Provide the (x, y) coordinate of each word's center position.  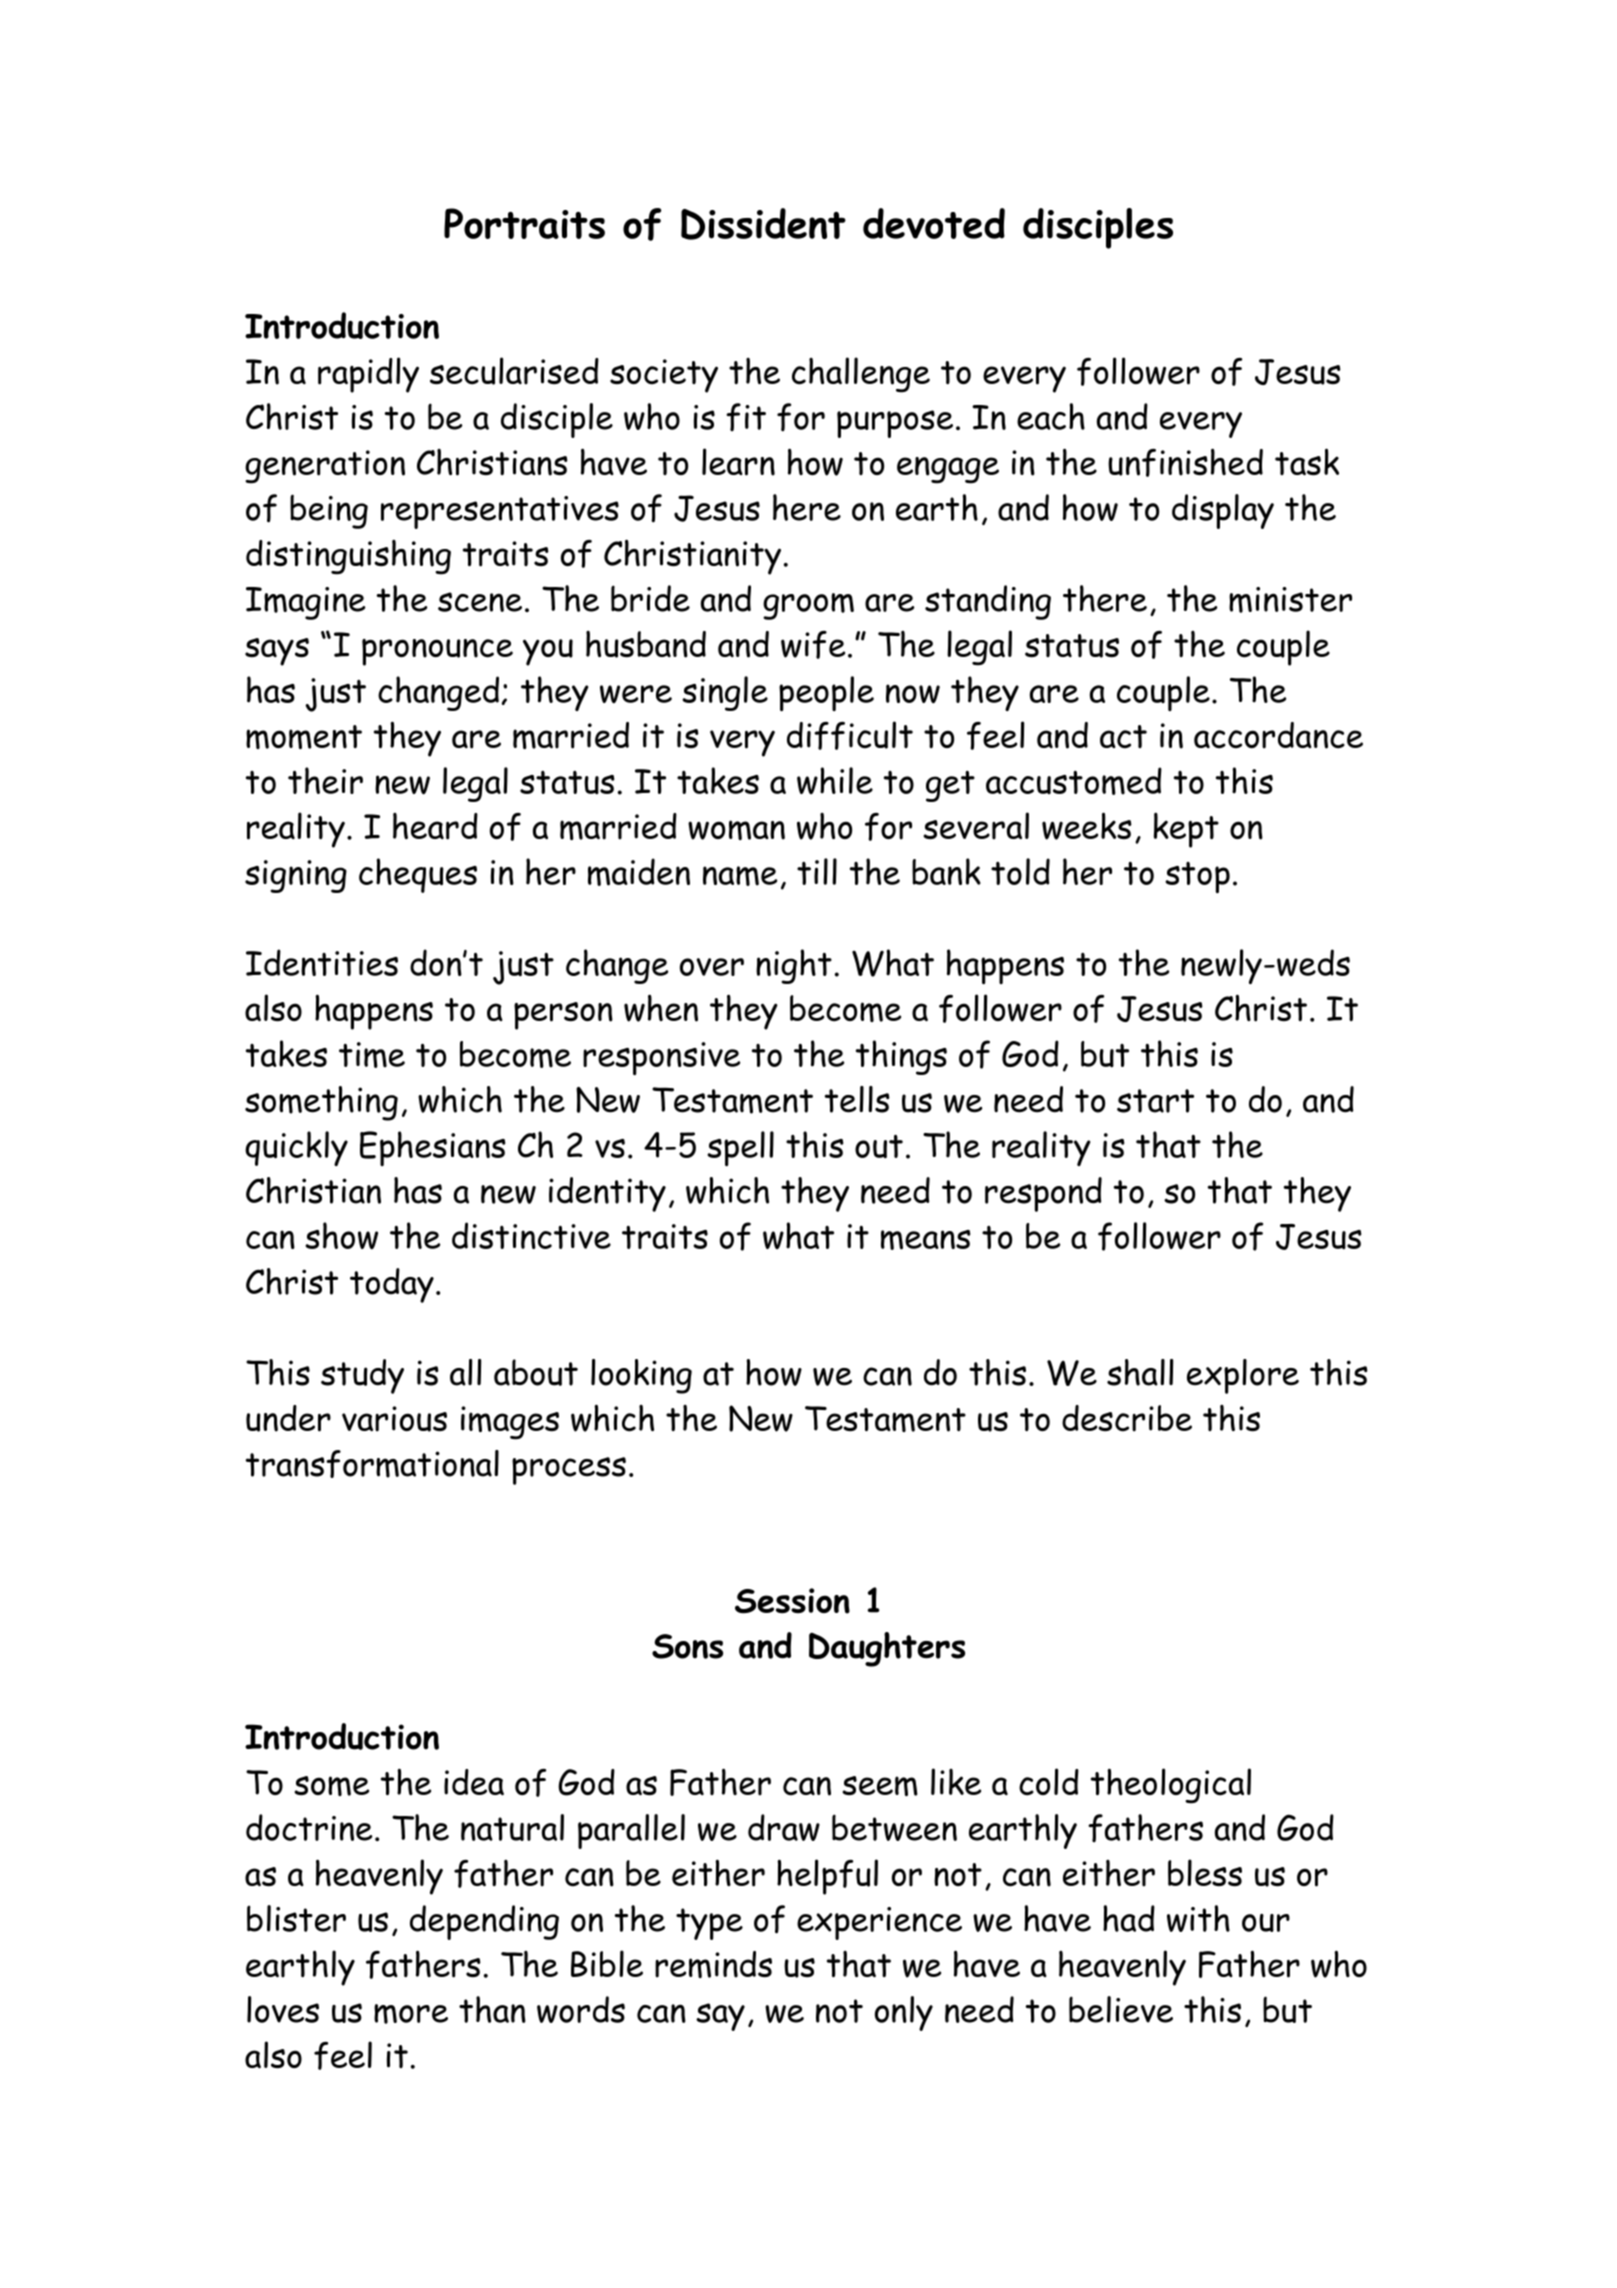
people (826, 694)
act (1123, 737)
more (411, 2014)
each (1051, 416)
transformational (372, 1464)
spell (740, 1149)
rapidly (368, 375)
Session (792, 1601)
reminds (713, 1964)
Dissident (763, 224)
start (1155, 1101)
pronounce (437, 652)
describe (1127, 1418)
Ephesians (433, 1148)
